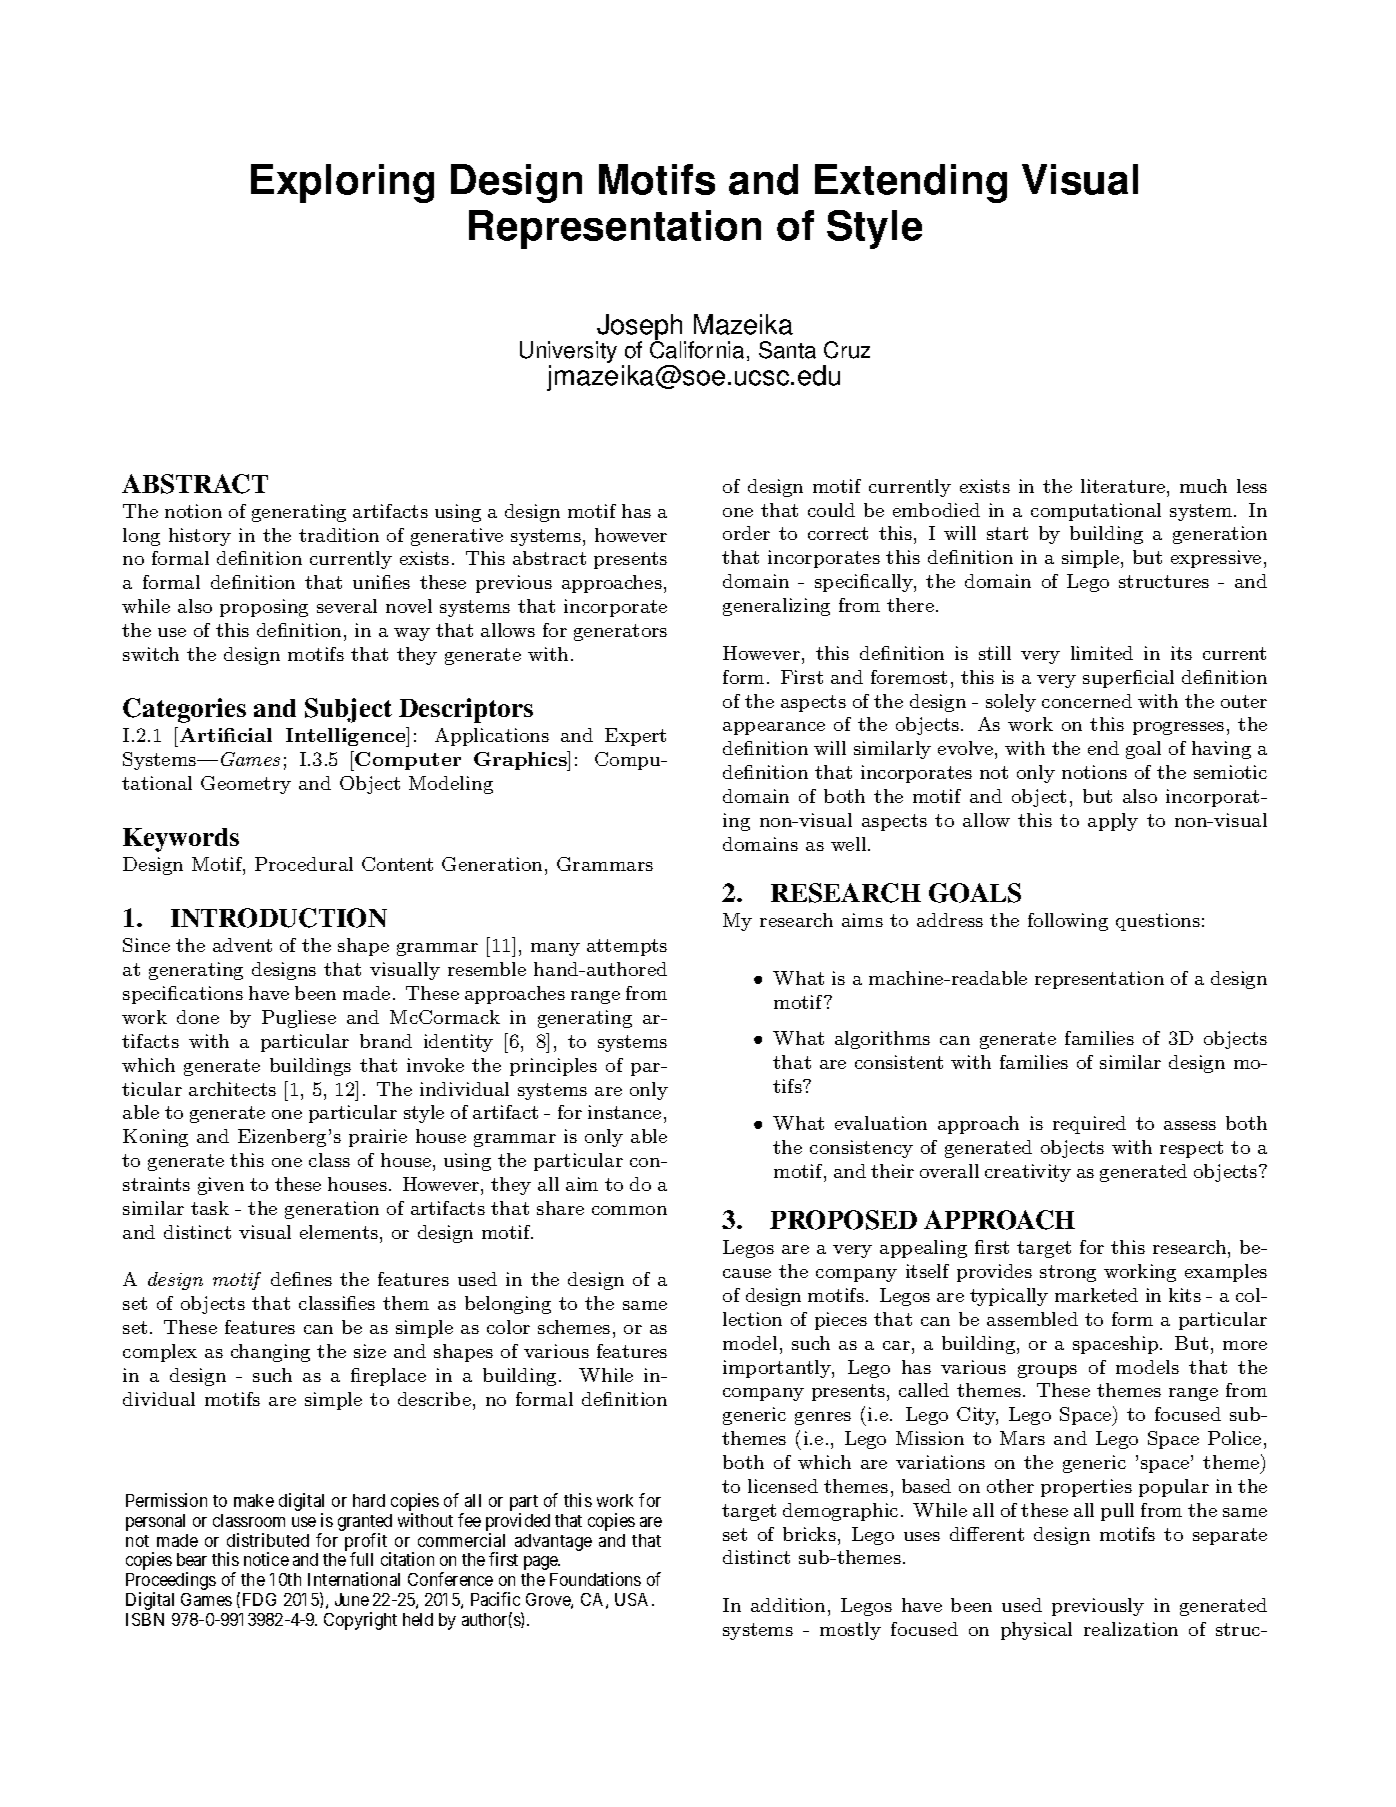 The height and width of the screenshot is (1807, 1396). I want to click on schemes, so click(574, 1327).
